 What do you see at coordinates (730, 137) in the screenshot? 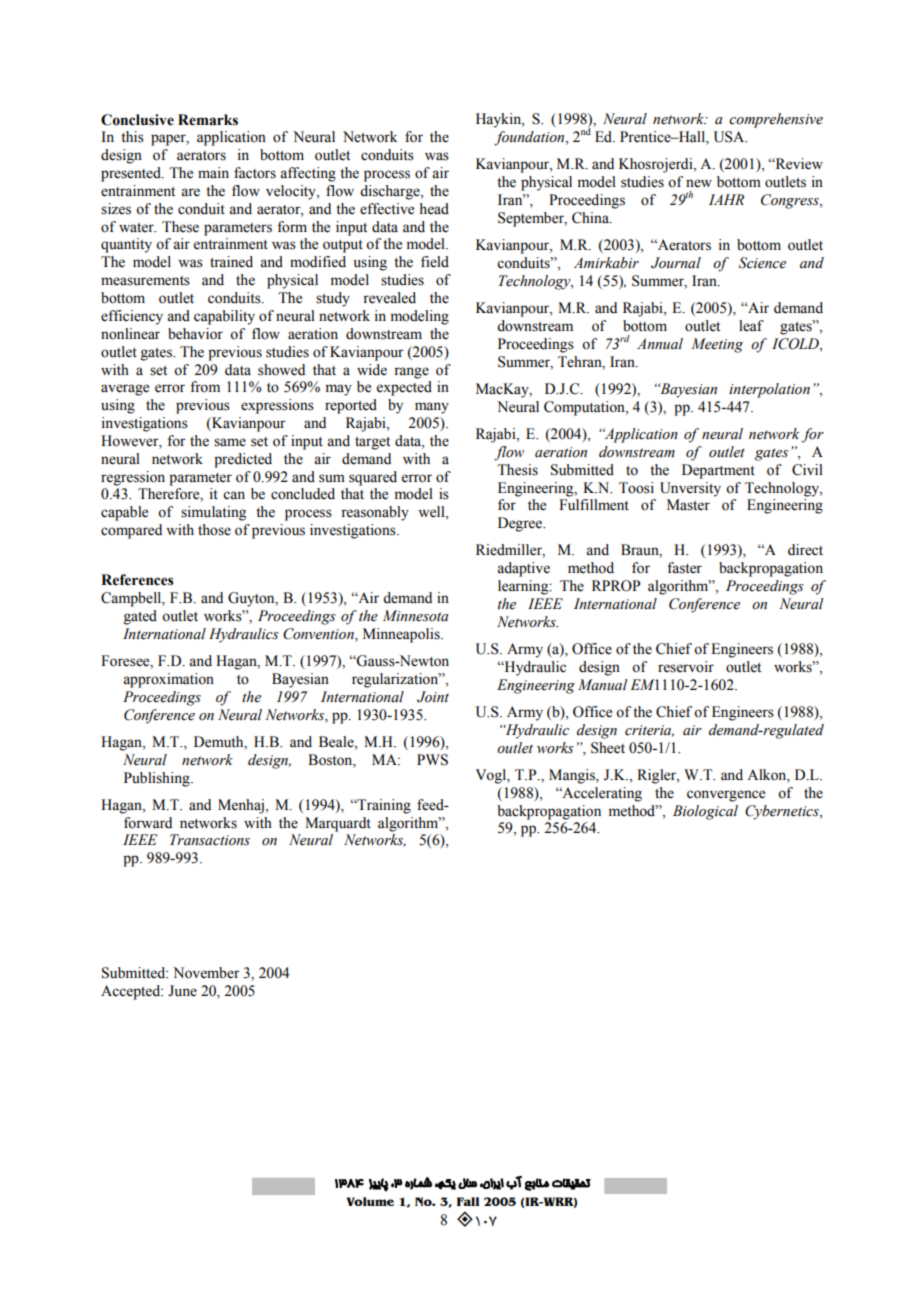
I see `USA` at bounding box center [730, 137].
